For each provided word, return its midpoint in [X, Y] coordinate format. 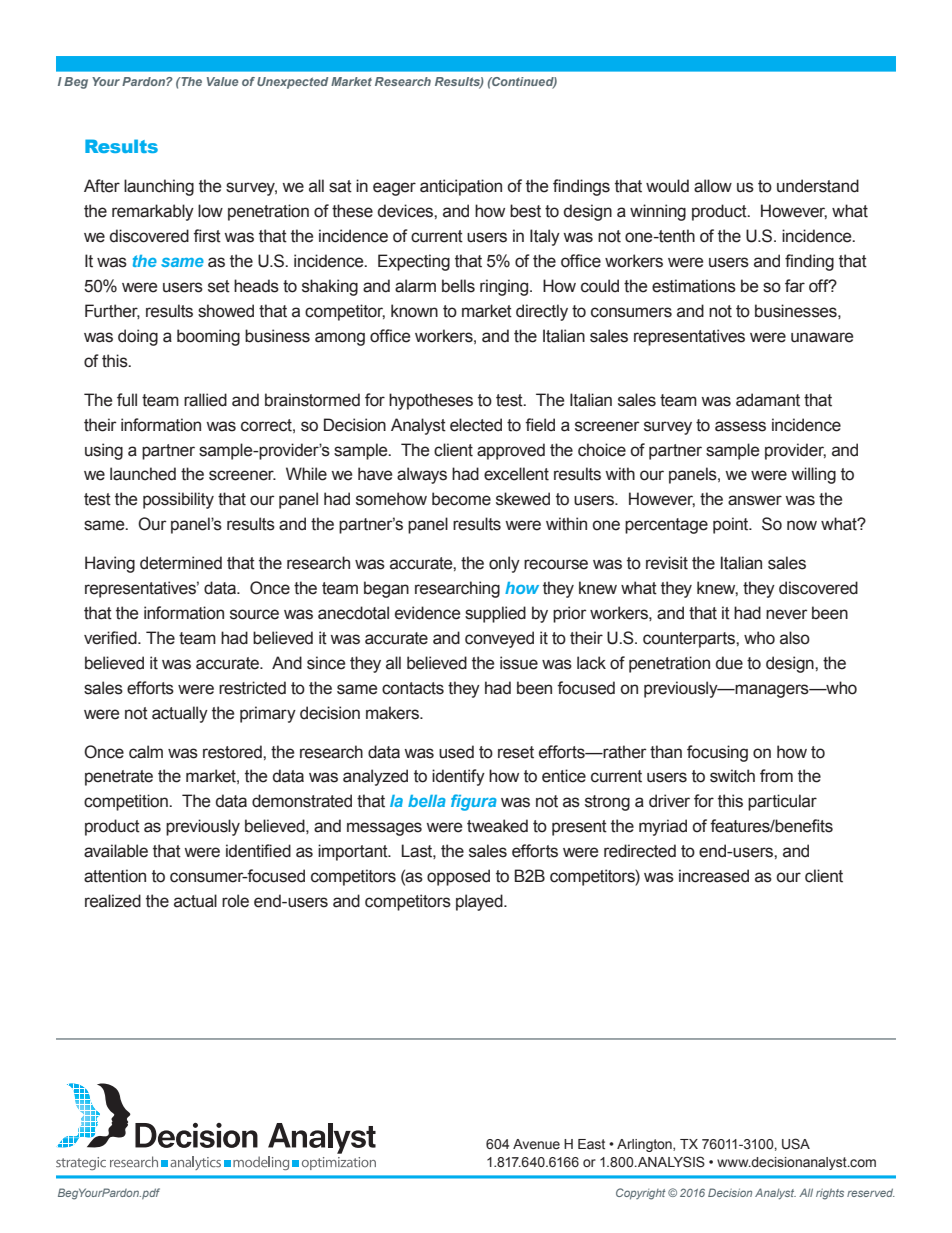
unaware [822, 337]
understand [818, 186]
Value [222, 81]
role [235, 901]
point [732, 525]
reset [516, 752]
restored [233, 752]
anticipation [461, 187]
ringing [505, 287]
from [776, 776]
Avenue [536, 1144]
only [504, 564]
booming [208, 337]
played [480, 902]
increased [714, 876]
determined [181, 563]
